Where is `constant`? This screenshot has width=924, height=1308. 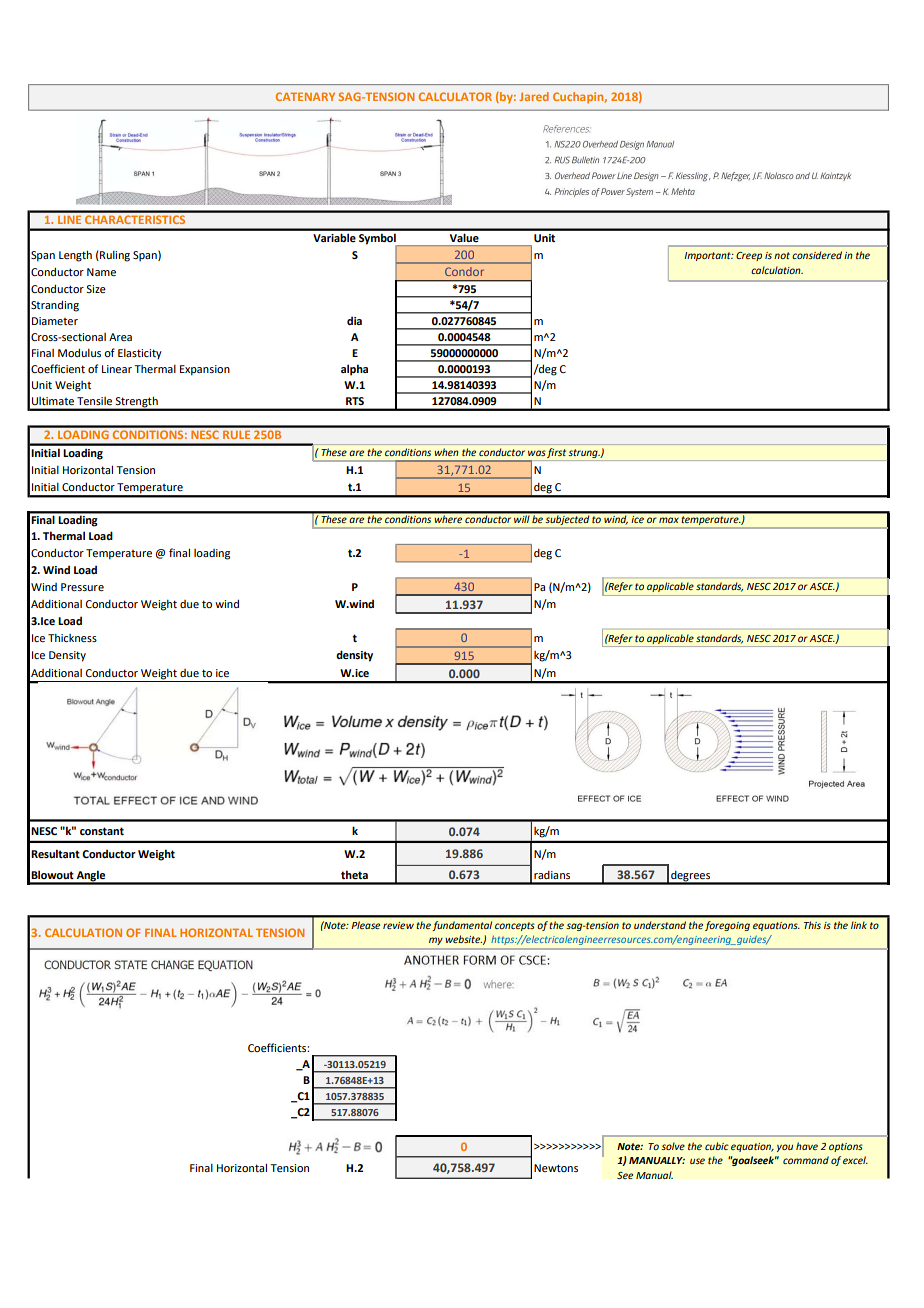 constant is located at coordinates (102, 831).
